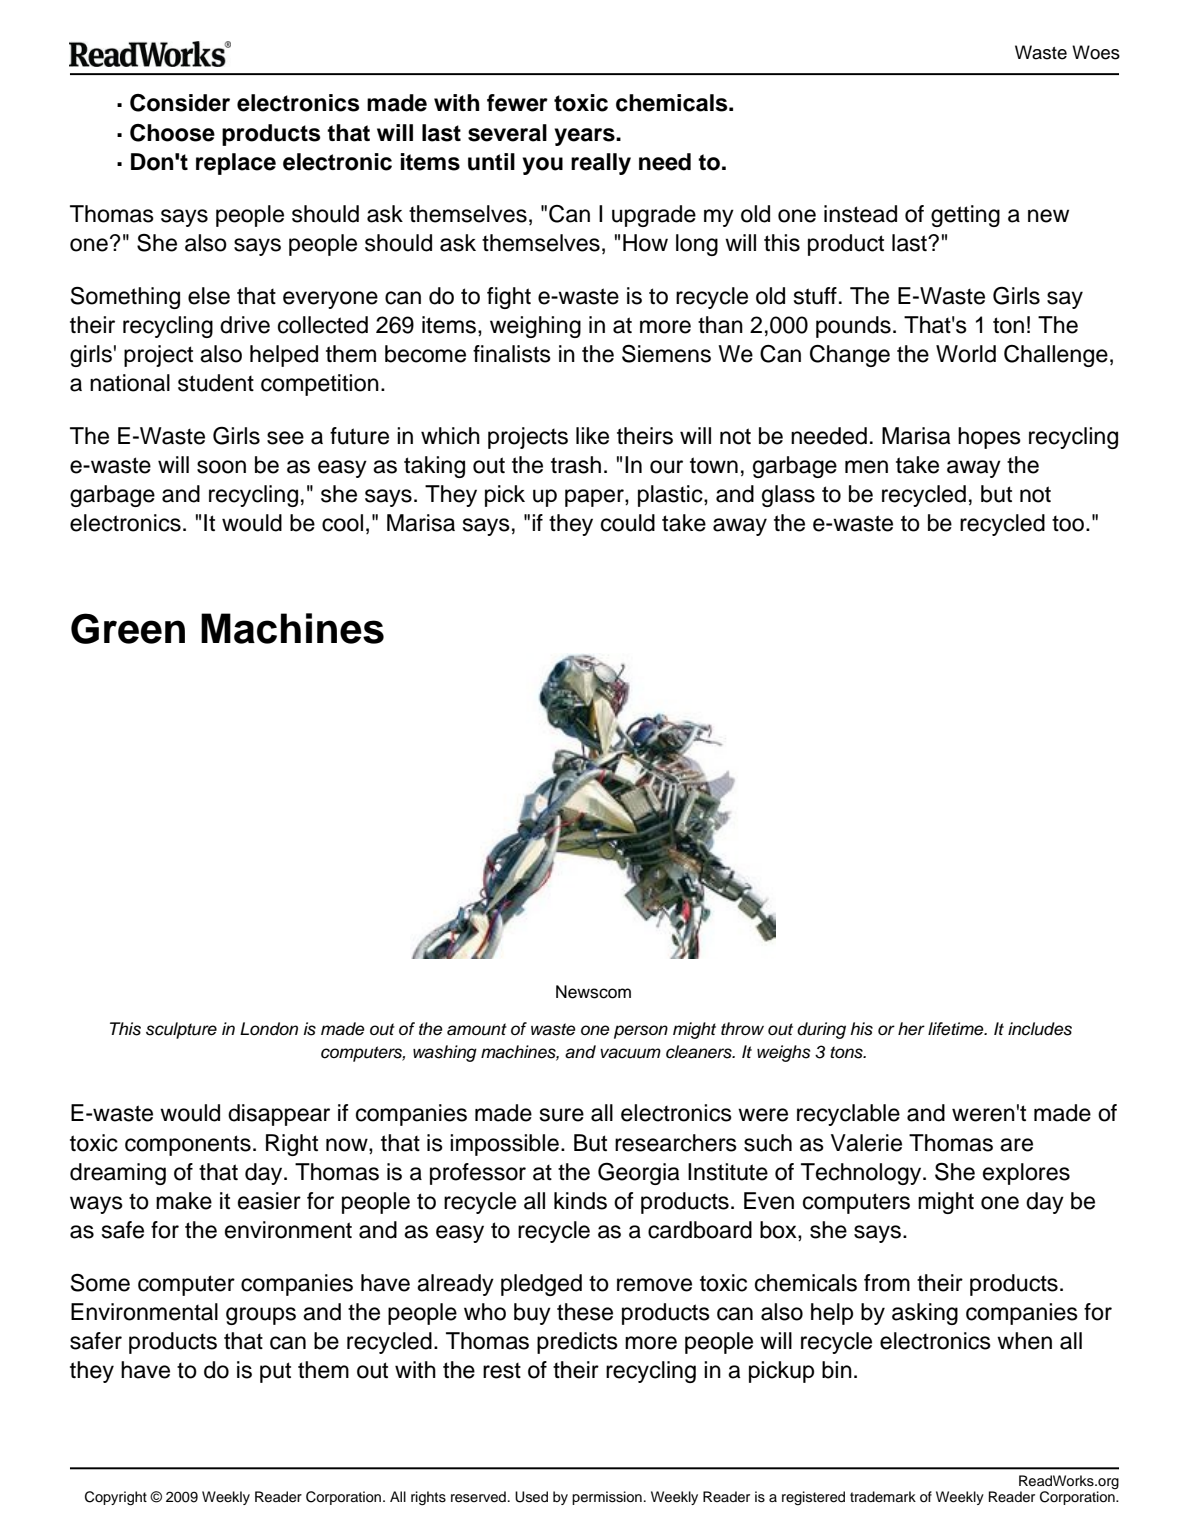  What do you see at coordinates (1096, 52) in the screenshot?
I see `Woes` at bounding box center [1096, 52].
